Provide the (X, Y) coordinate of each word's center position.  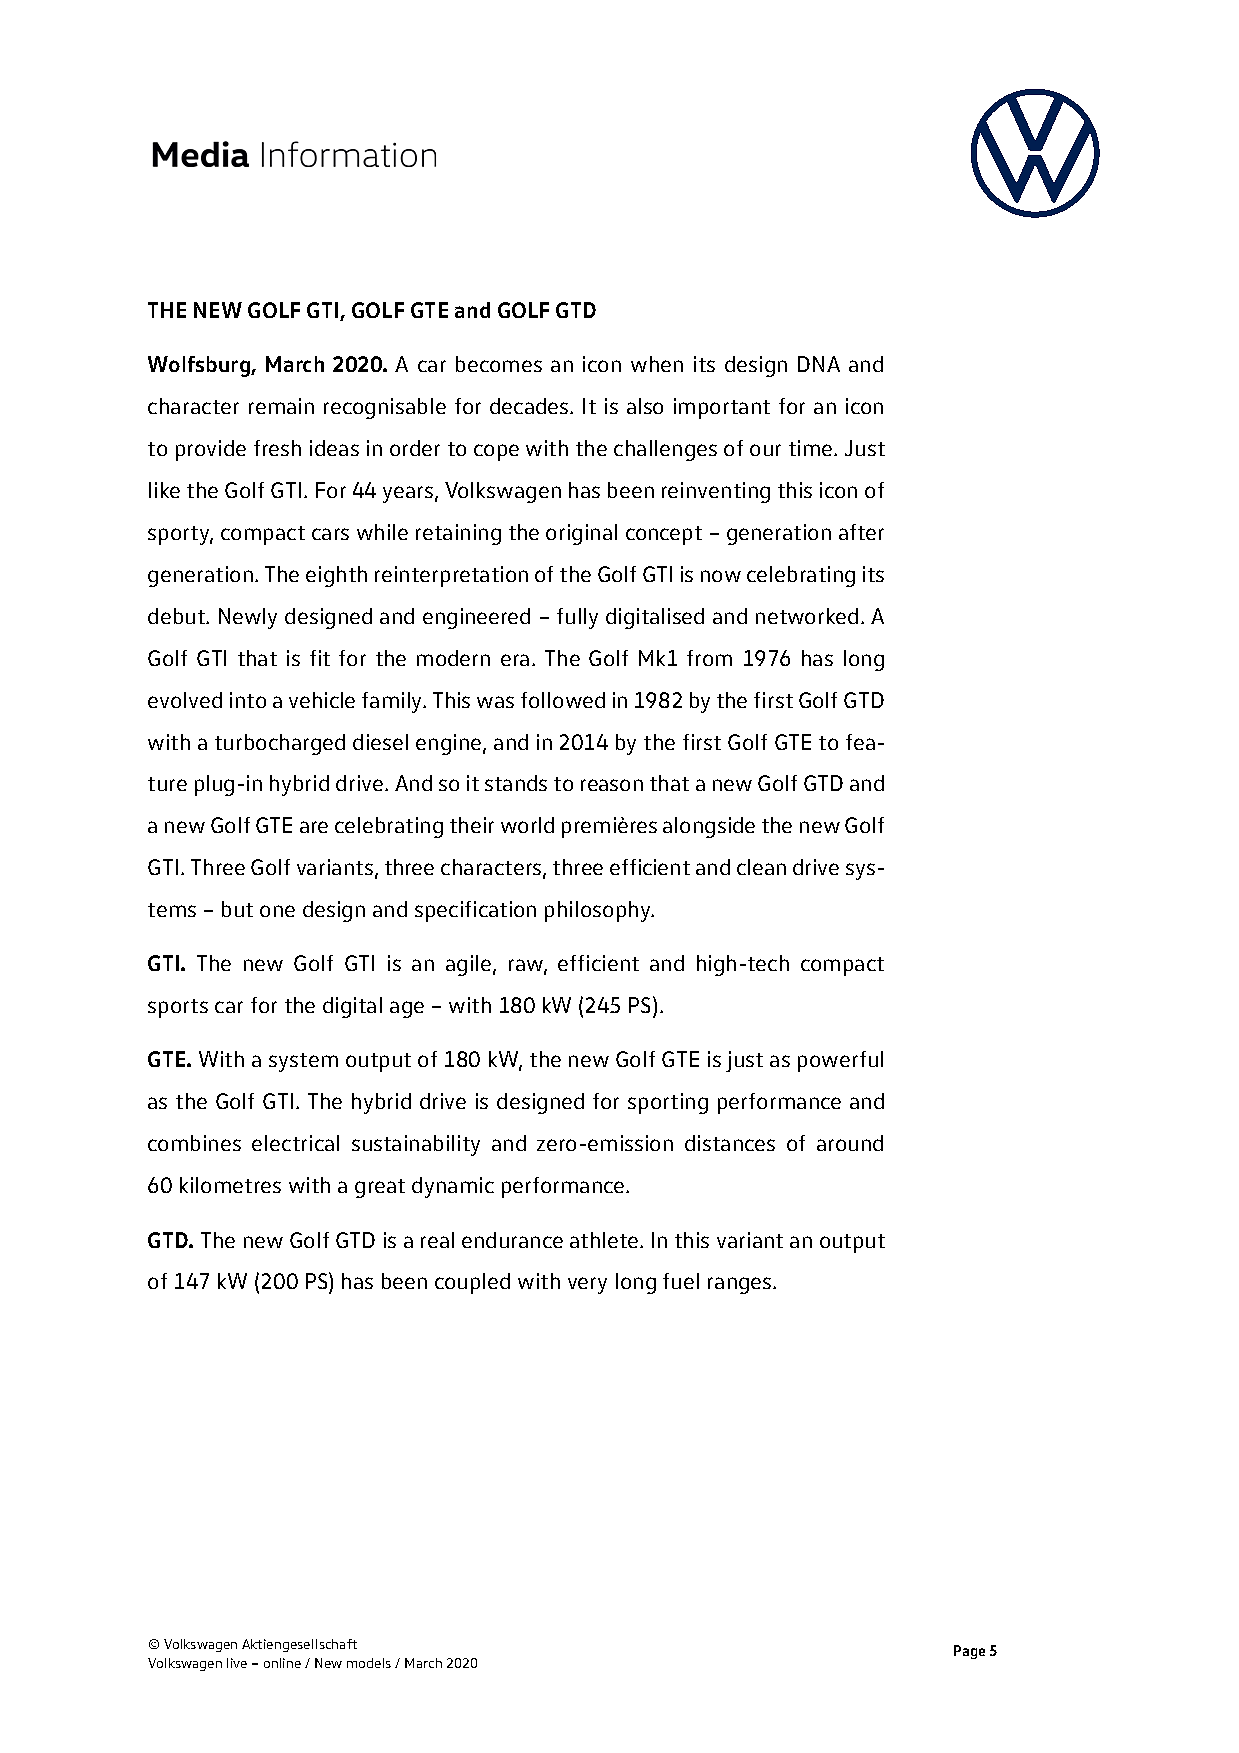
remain (281, 406)
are (314, 827)
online (282, 1663)
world (527, 825)
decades (529, 406)
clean (761, 867)
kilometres (230, 1185)
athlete (604, 1240)
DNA (819, 364)
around (850, 1143)
